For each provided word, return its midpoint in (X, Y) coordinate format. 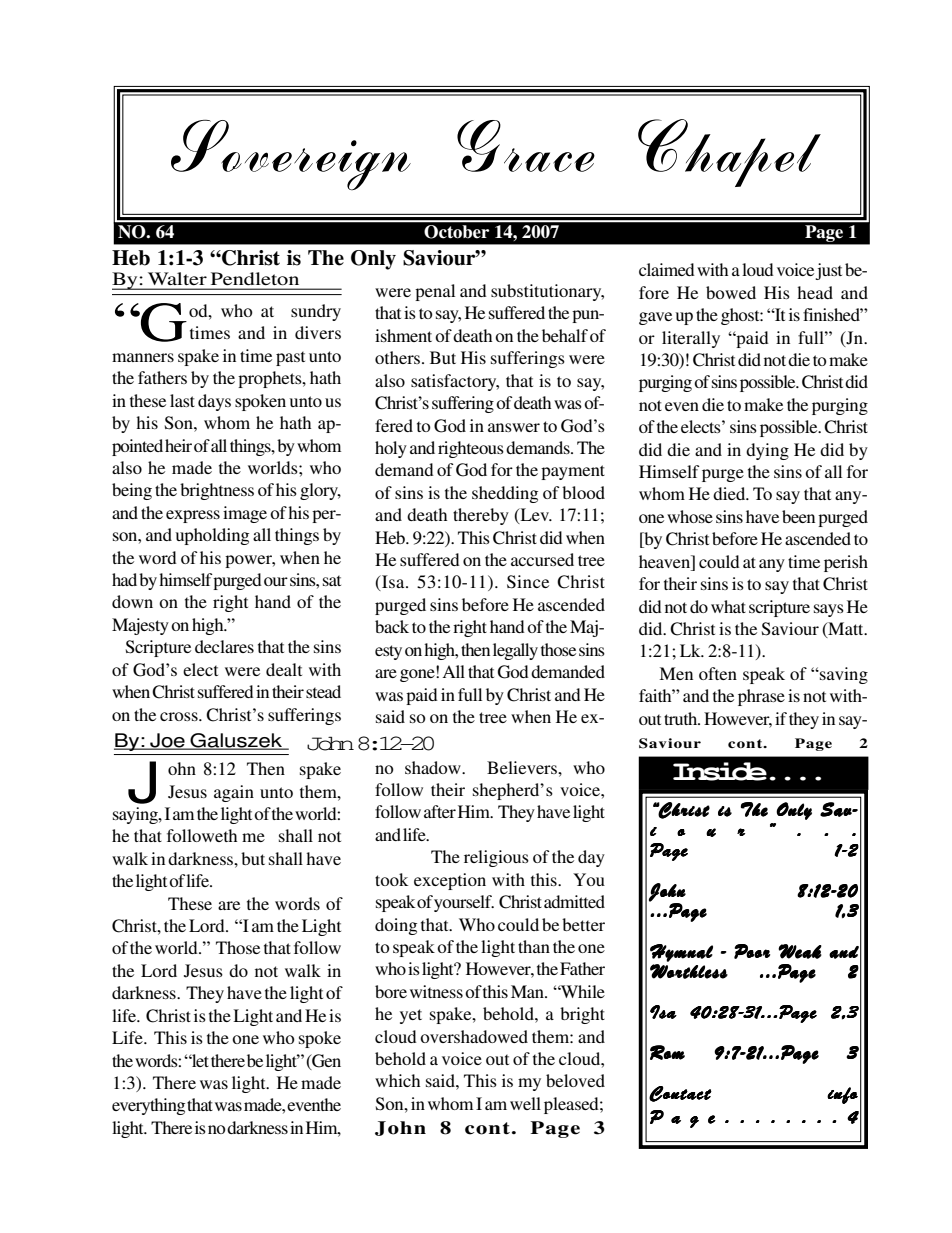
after (440, 811)
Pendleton (255, 278)
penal (435, 292)
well (525, 1103)
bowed (731, 292)
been (798, 516)
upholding (212, 536)
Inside (720, 771)
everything (148, 1106)
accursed (542, 559)
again (234, 793)
